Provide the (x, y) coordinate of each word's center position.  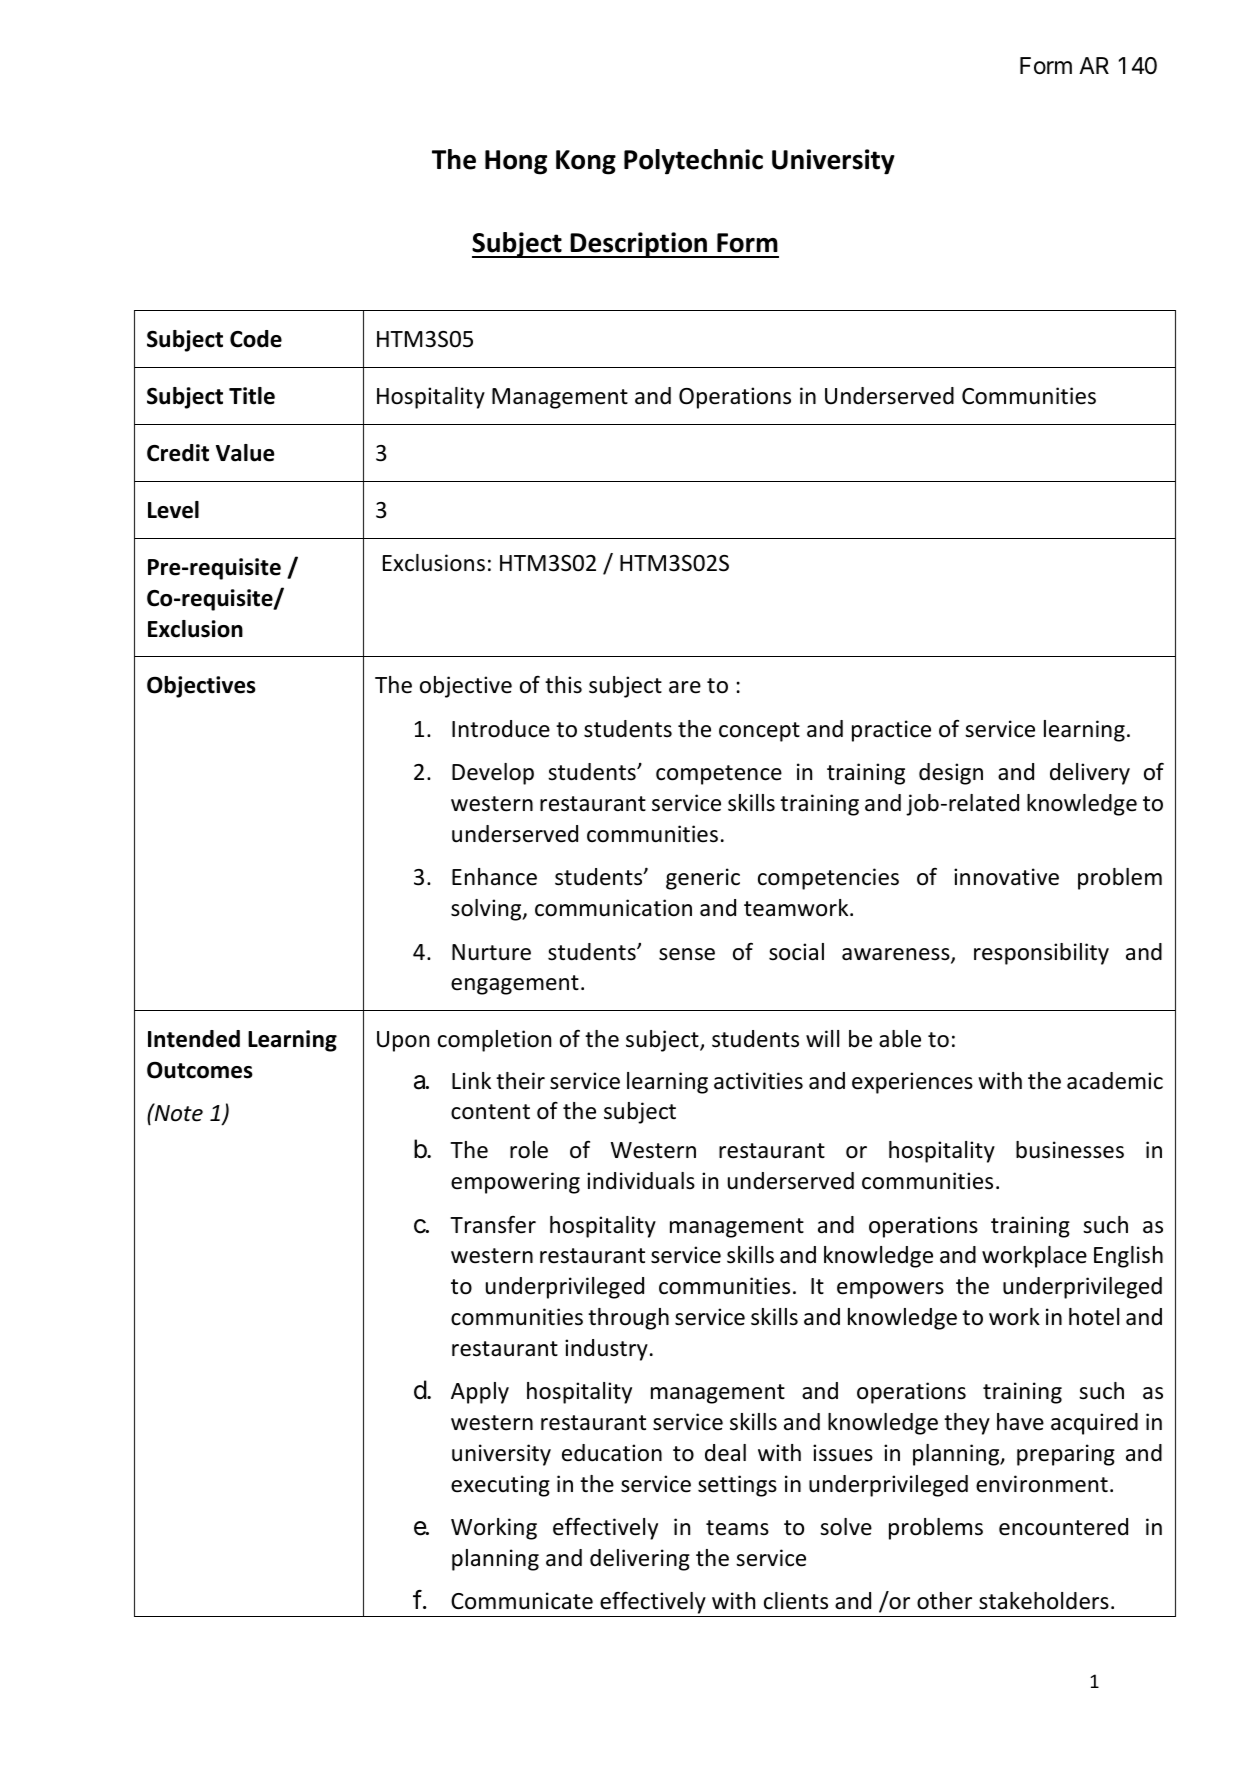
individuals (641, 1181)
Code (256, 339)
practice (891, 731)
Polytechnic (693, 162)
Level (173, 510)
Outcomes (200, 1070)
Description (639, 245)
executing (500, 1486)
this (563, 685)
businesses (1070, 1150)
